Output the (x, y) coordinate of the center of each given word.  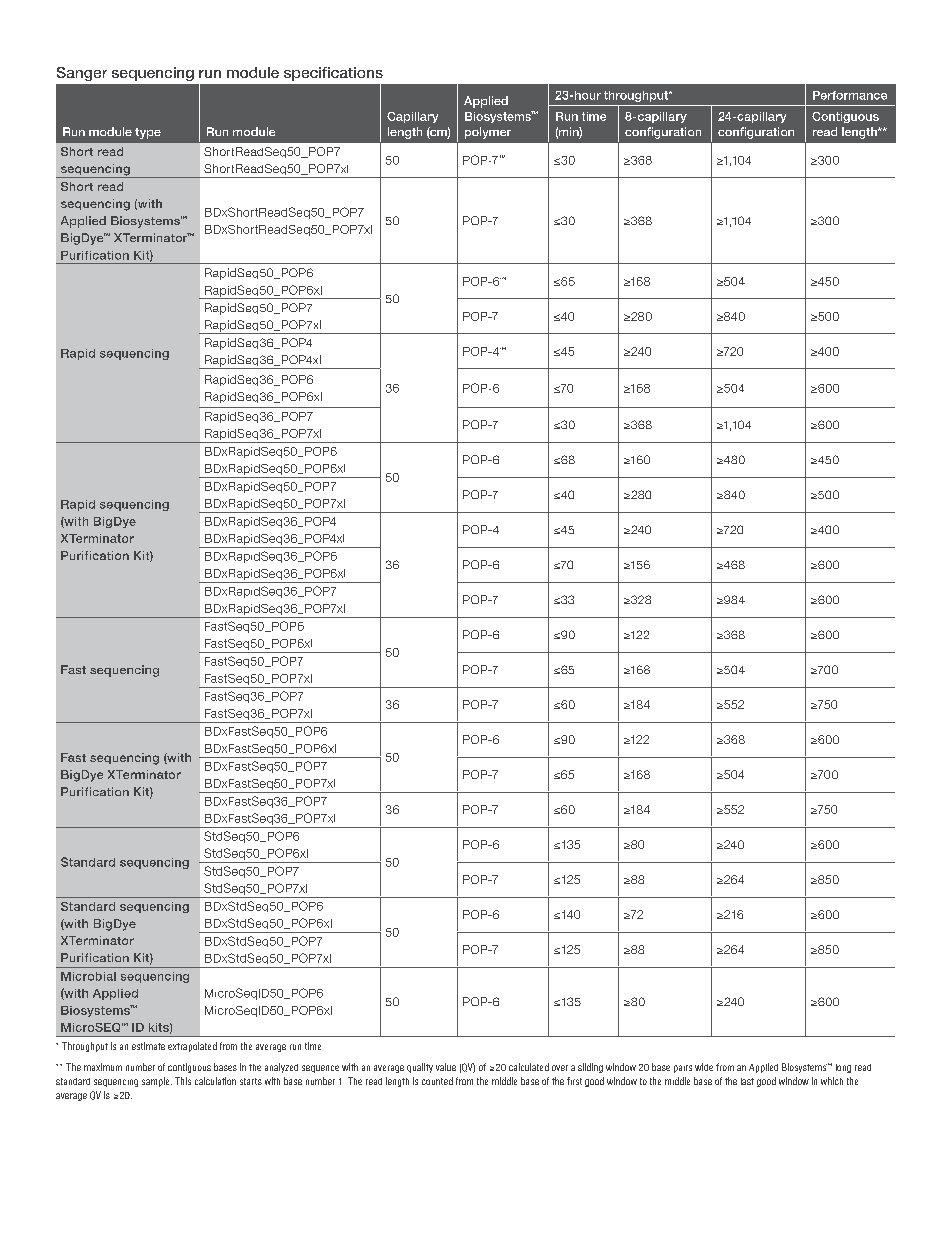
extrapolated (192, 1047)
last (747, 1081)
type (148, 133)
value (446, 1067)
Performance (850, 95)
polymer (488, 133)
